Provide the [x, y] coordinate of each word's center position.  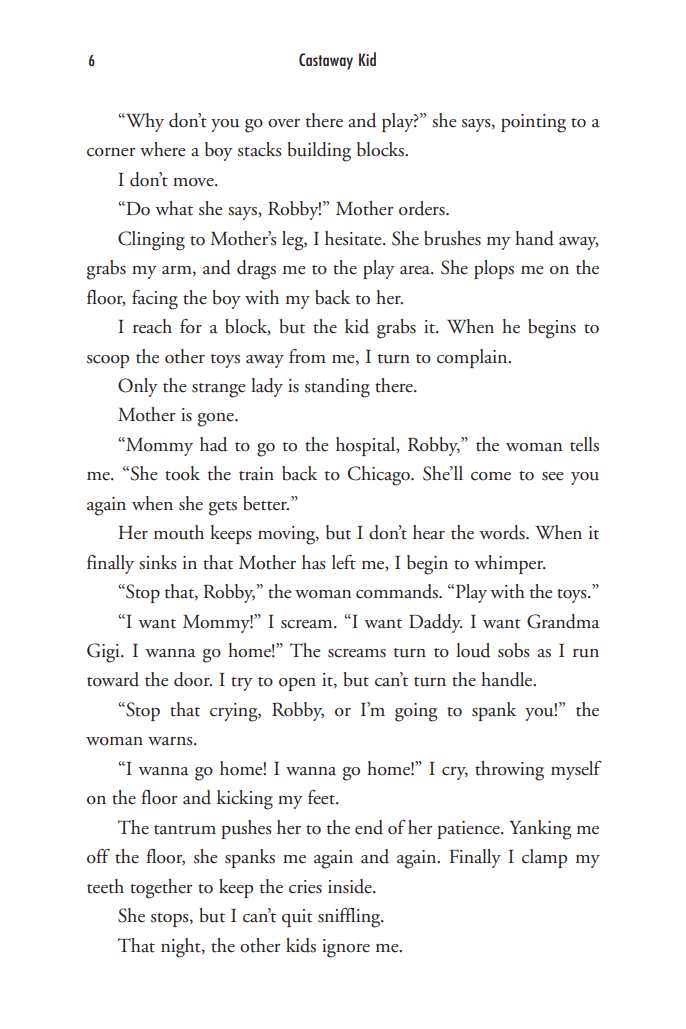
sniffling [350, 917]
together [161, 889]
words [503, 532]
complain [473, 358]
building [319, 152]
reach [152, 326]
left [344, 562]
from [307, 356]
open [297, 684]
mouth [179, 532]
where [162, 149]
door [193, 679]
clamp [544, 858]
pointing [533, 123]
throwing [509, 771]
